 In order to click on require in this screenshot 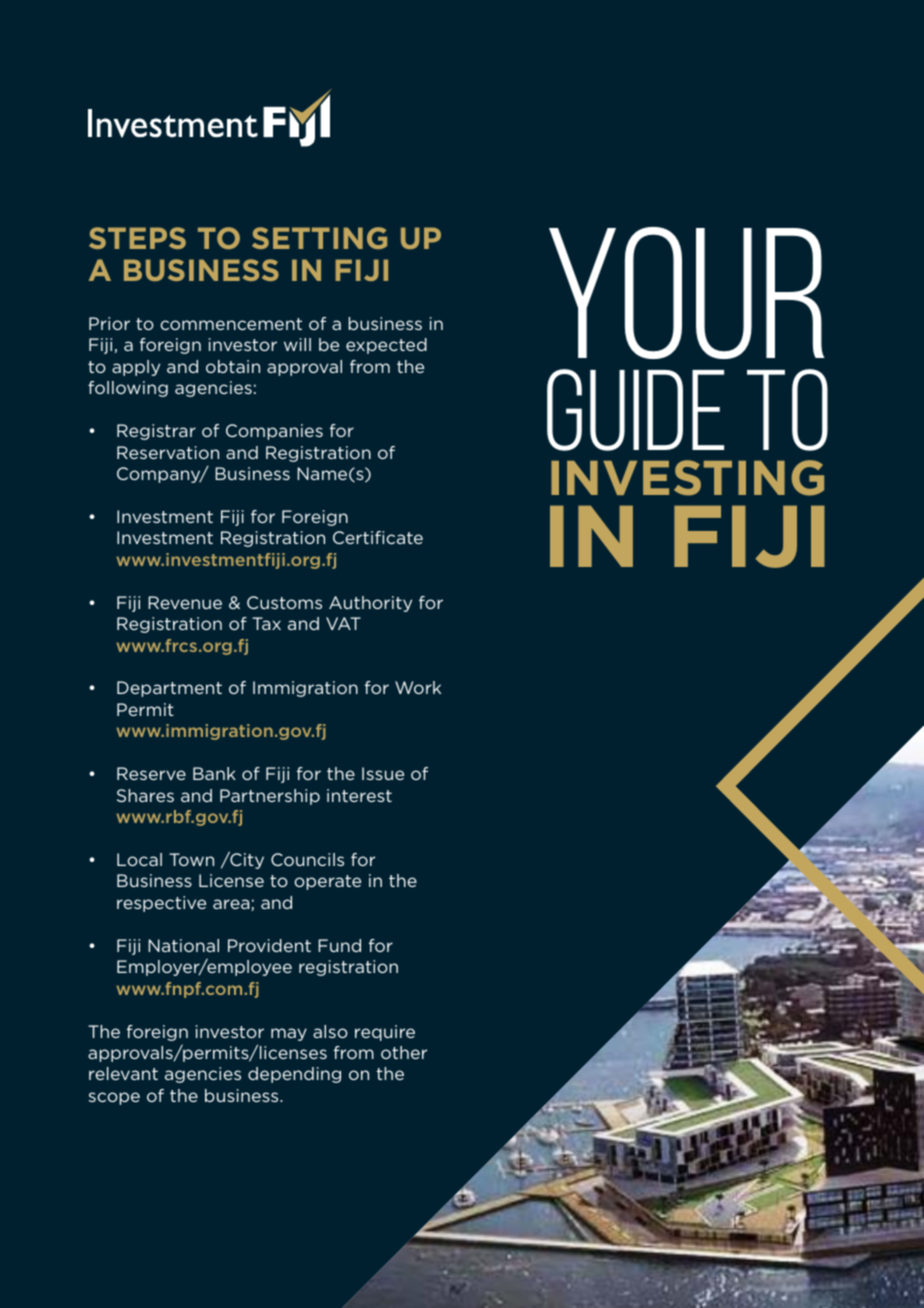, I will do `click(385, 1033)`.
